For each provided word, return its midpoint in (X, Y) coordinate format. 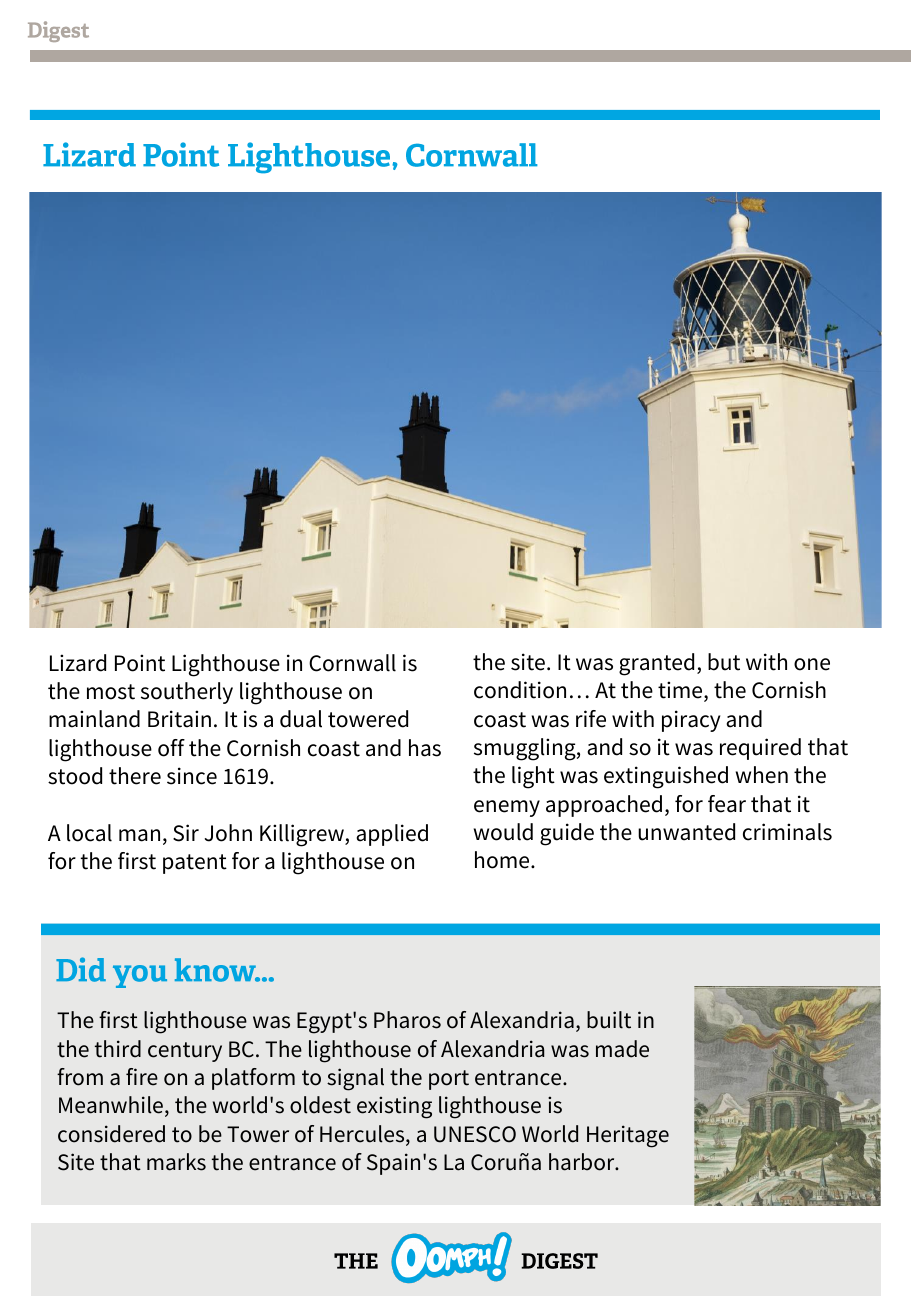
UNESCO (475, 1134)
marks (176, 1162)
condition (520, 690)
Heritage (628, 1136)
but (724, 662)
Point (140, 663)
